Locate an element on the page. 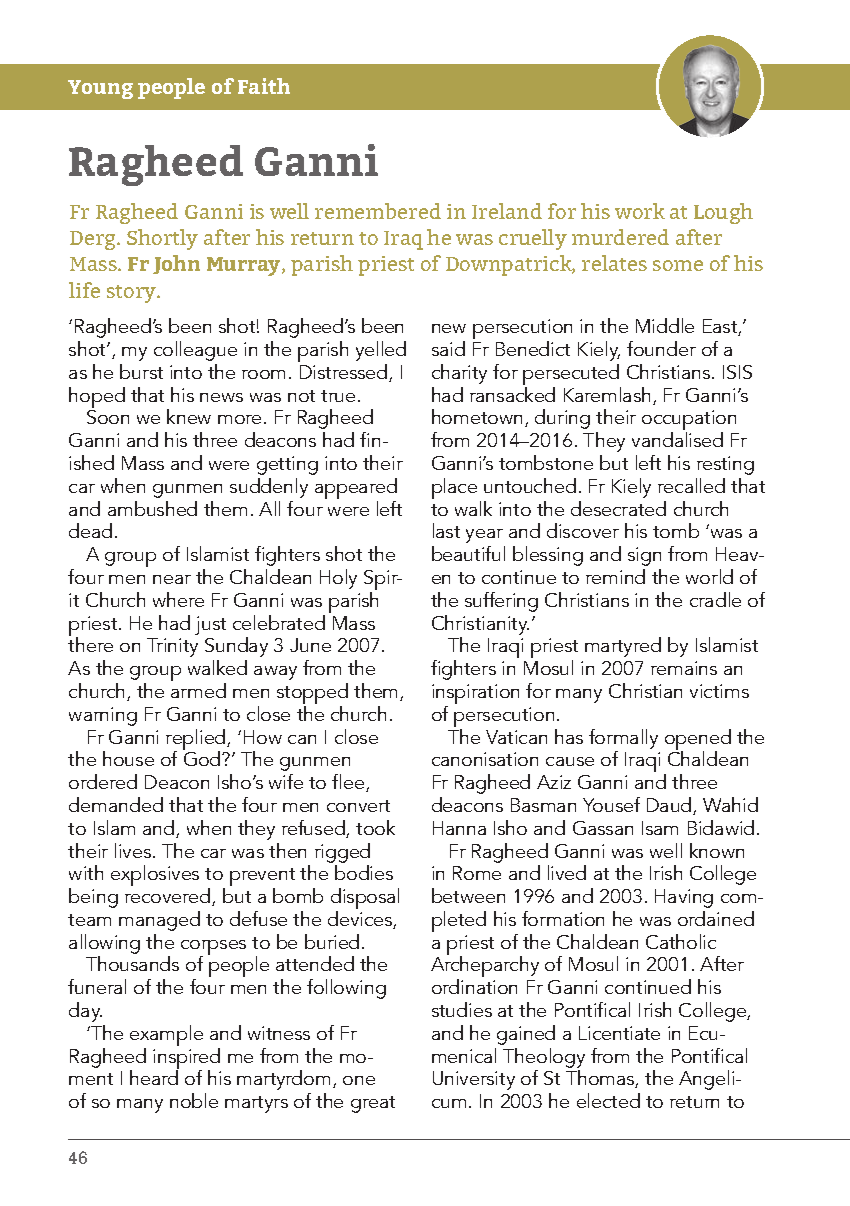 The height and width of the page is (1206, 850). great is located at coordinates (373, 1104).
